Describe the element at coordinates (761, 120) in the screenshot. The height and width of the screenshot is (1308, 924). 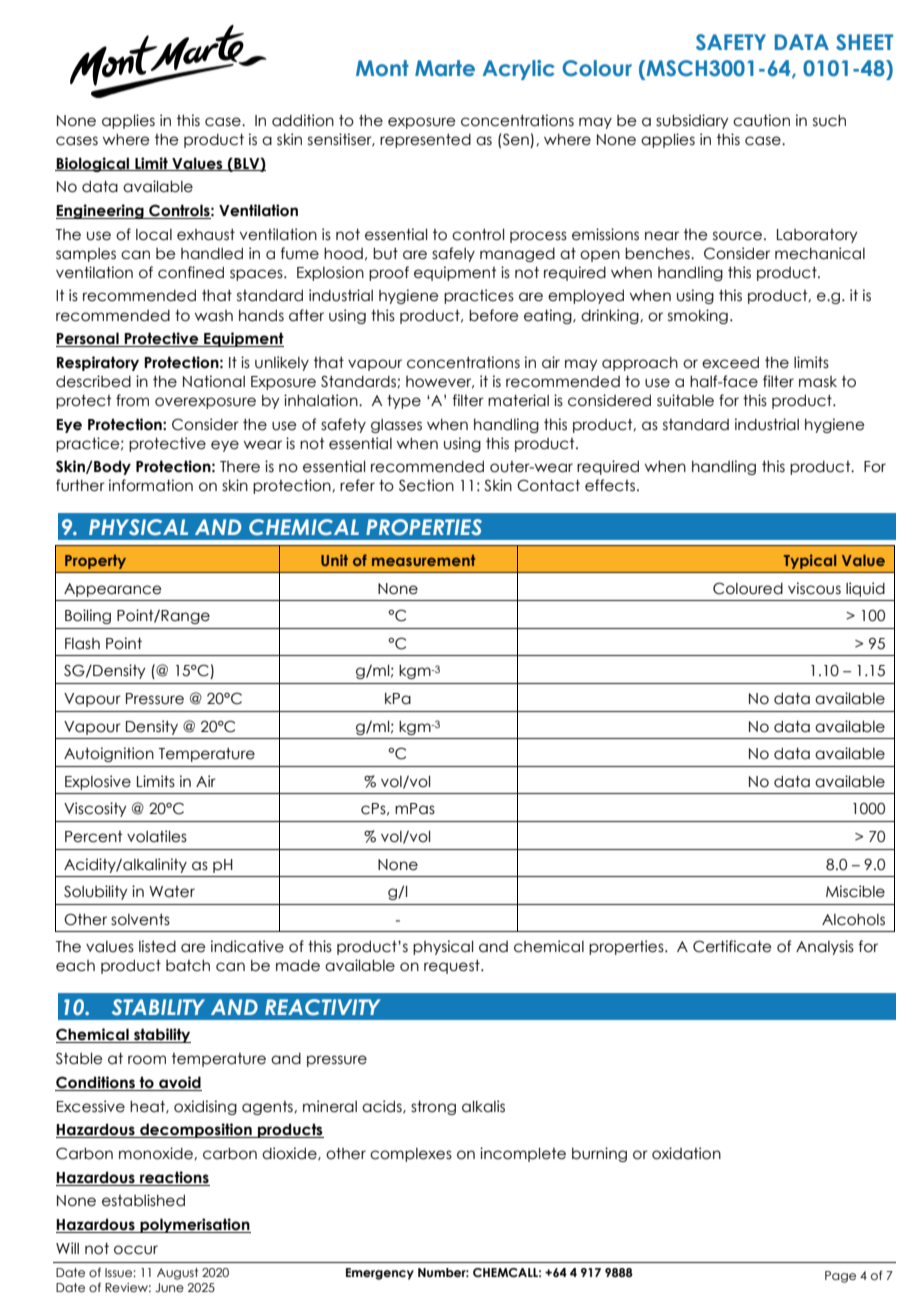
I see `caution` at that location.
